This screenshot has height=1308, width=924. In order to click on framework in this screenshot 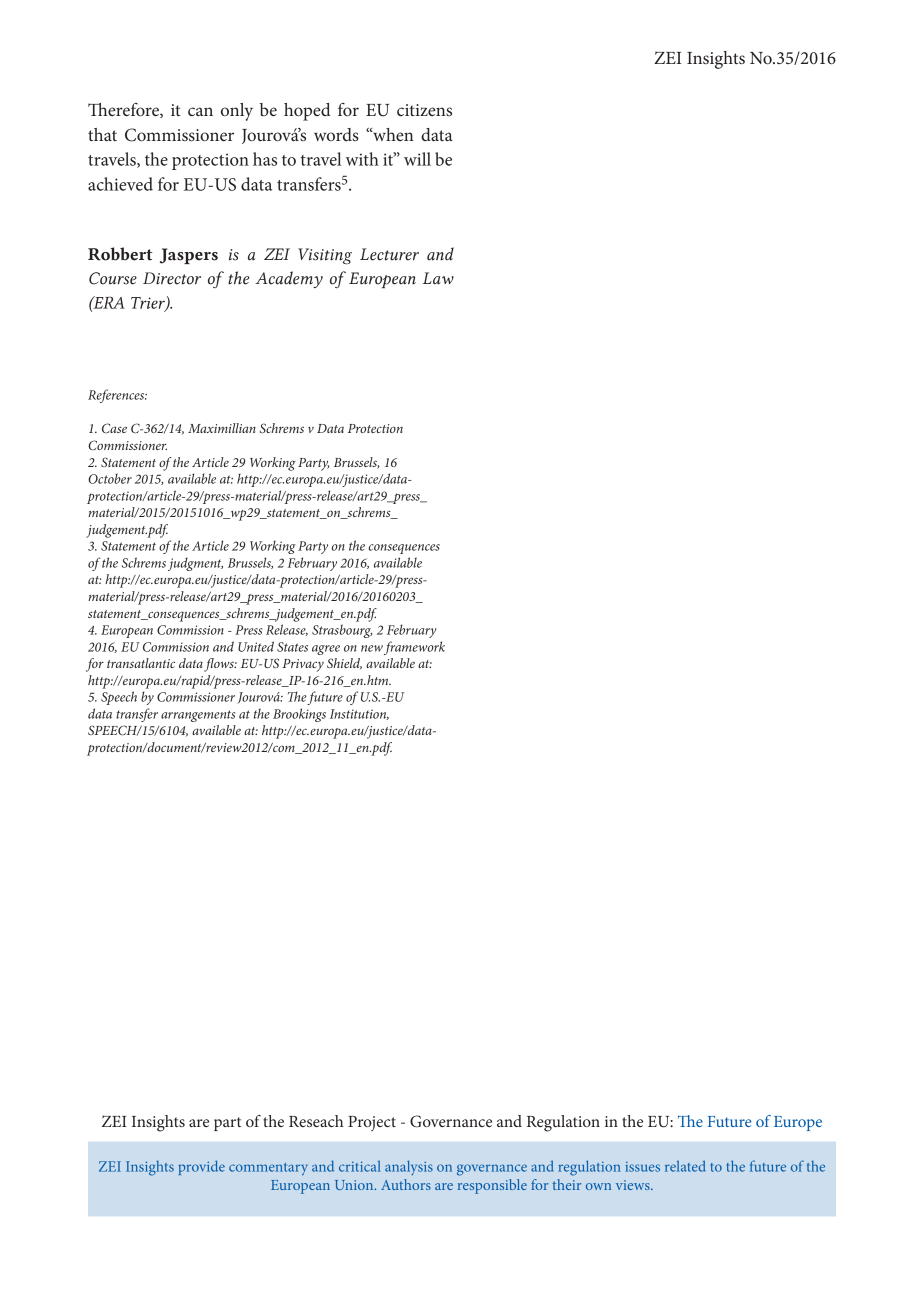, I will do `click(414, 648)`.
